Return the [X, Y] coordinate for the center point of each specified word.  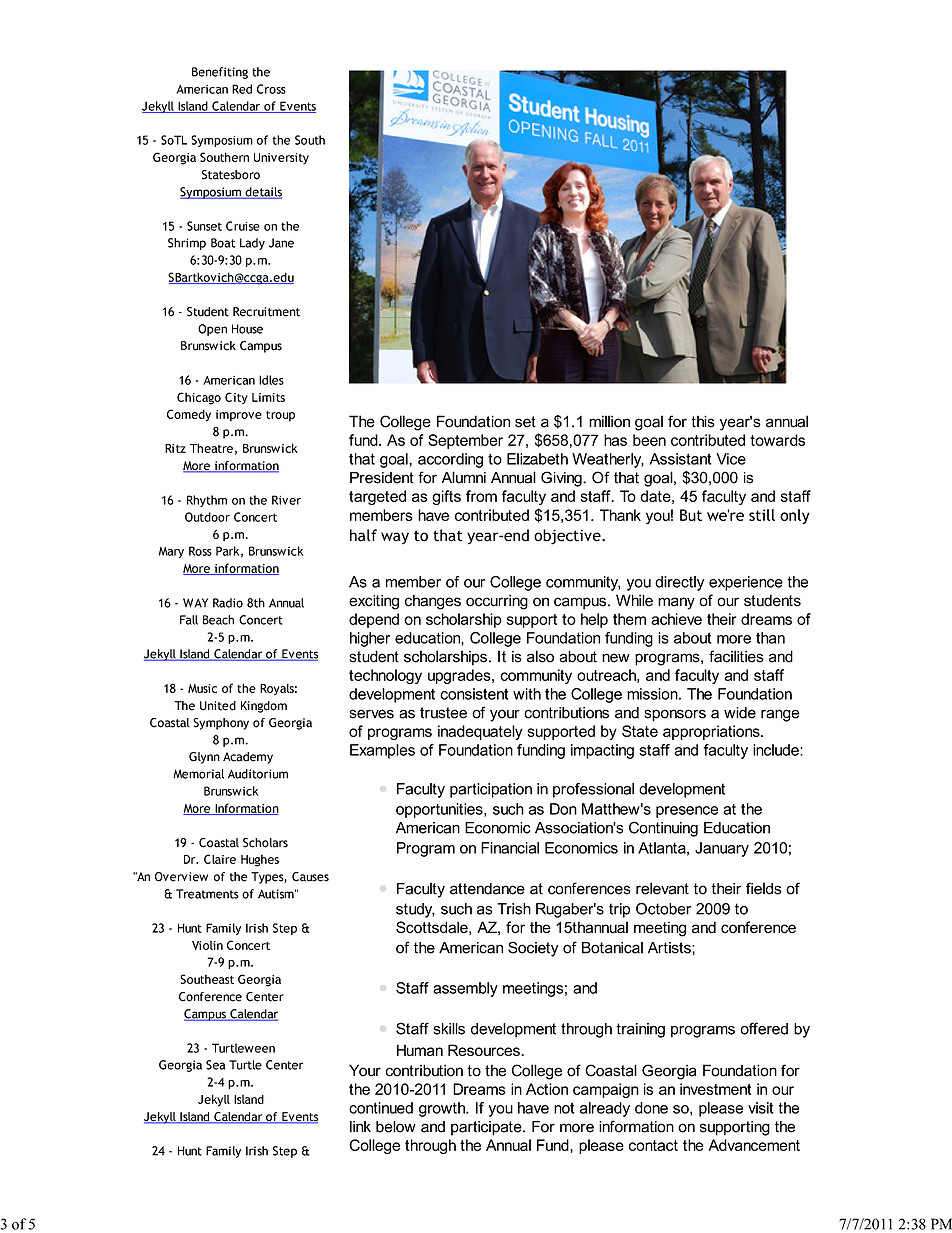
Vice [731, 459]
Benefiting [220, 73]
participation [491, 790]
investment [716, 1089]
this [703, 421]
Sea [215, 1065]
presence [687, 812]
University [281, 159]
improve [239, 416]
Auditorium [258, 774]
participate [487, 1128]
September [465, 441]
